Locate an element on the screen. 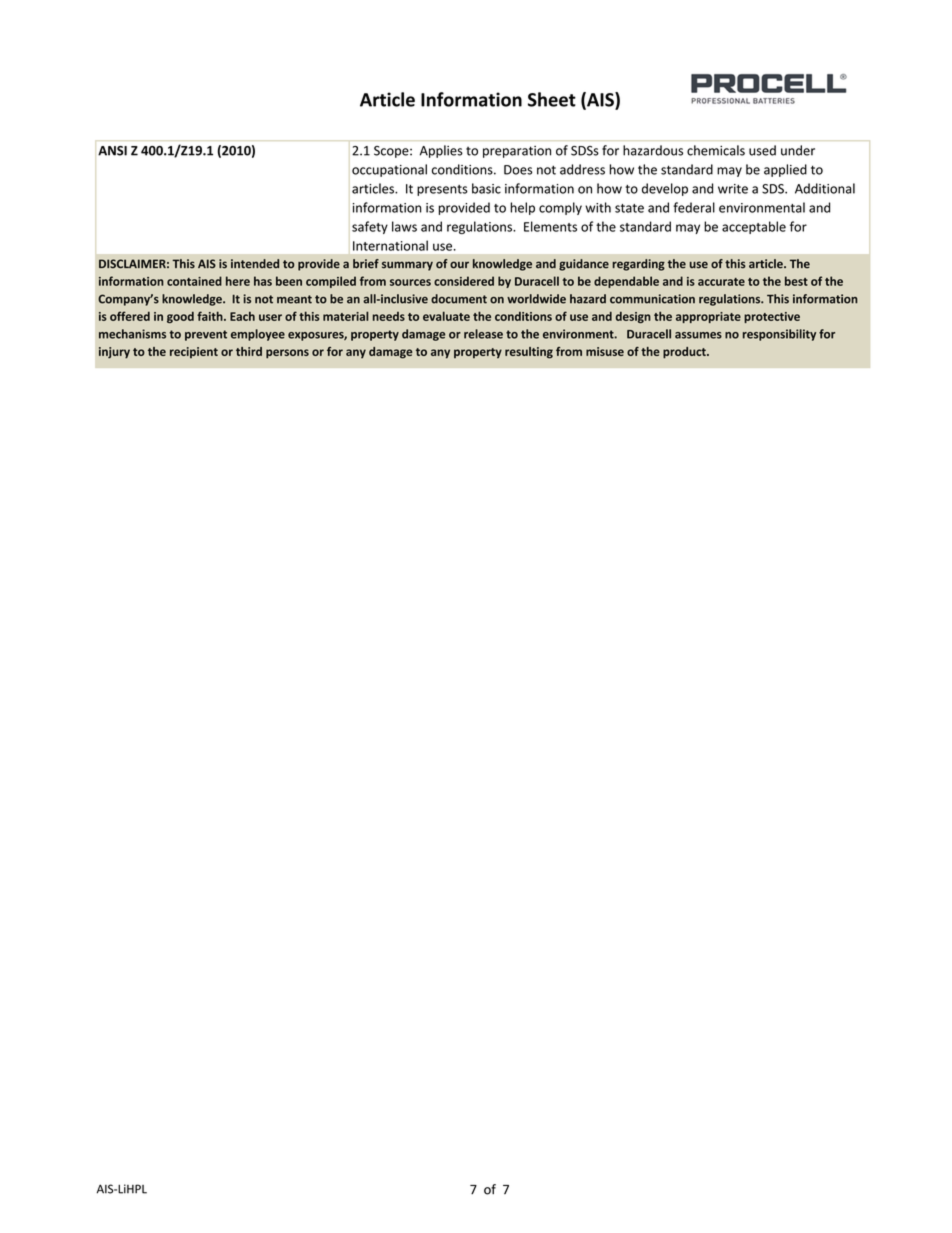 The width and height of the screenshot is (952, 1233). ANSI is located at coordinates (112, 151).
